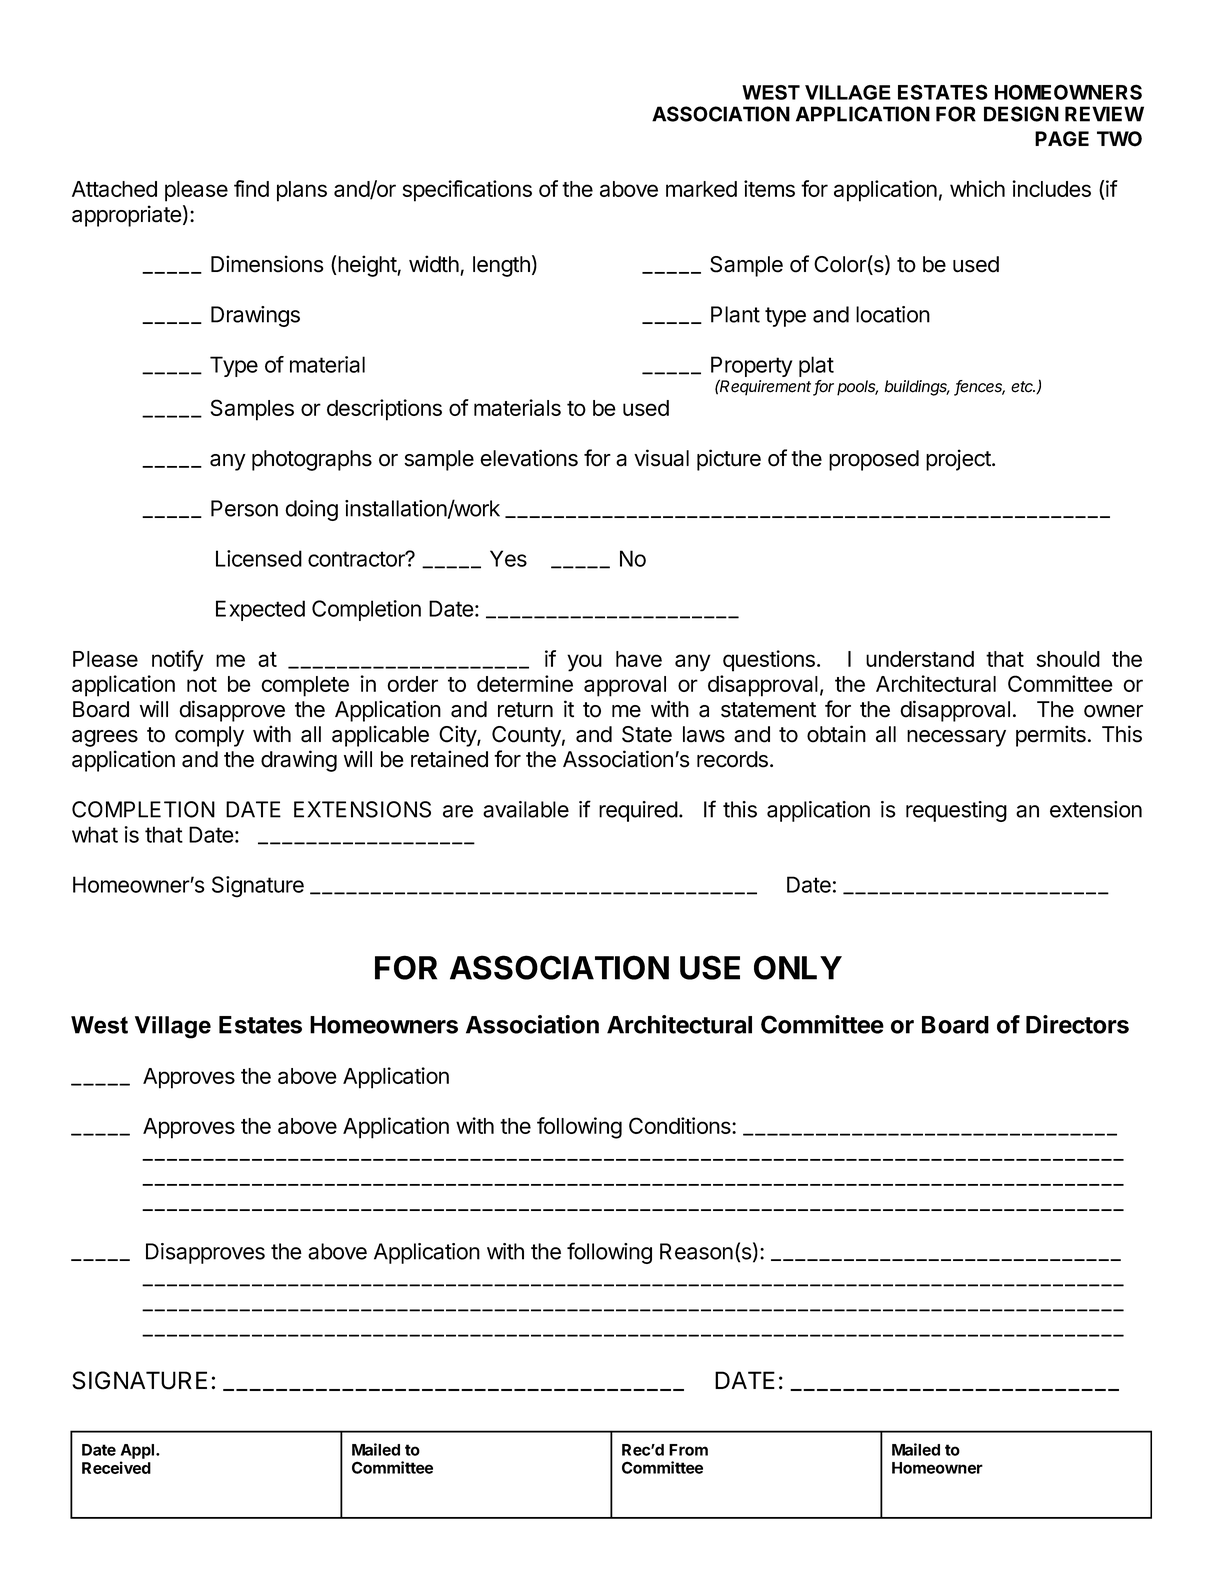 The image size is (1214, 1571). I want to click on find, so click(251, 188).
